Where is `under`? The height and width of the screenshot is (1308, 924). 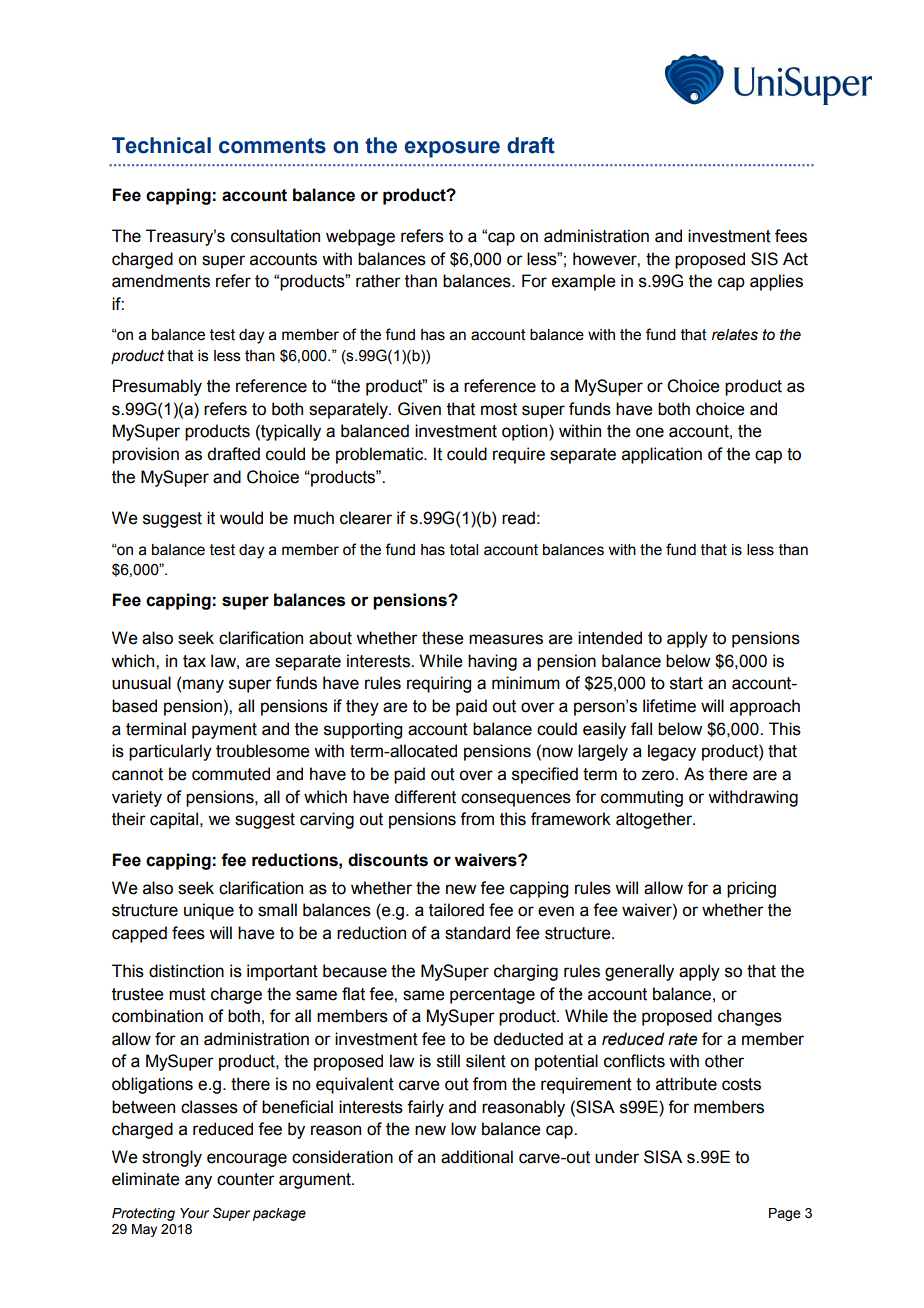 under is located at coordinates (617, 1157).
